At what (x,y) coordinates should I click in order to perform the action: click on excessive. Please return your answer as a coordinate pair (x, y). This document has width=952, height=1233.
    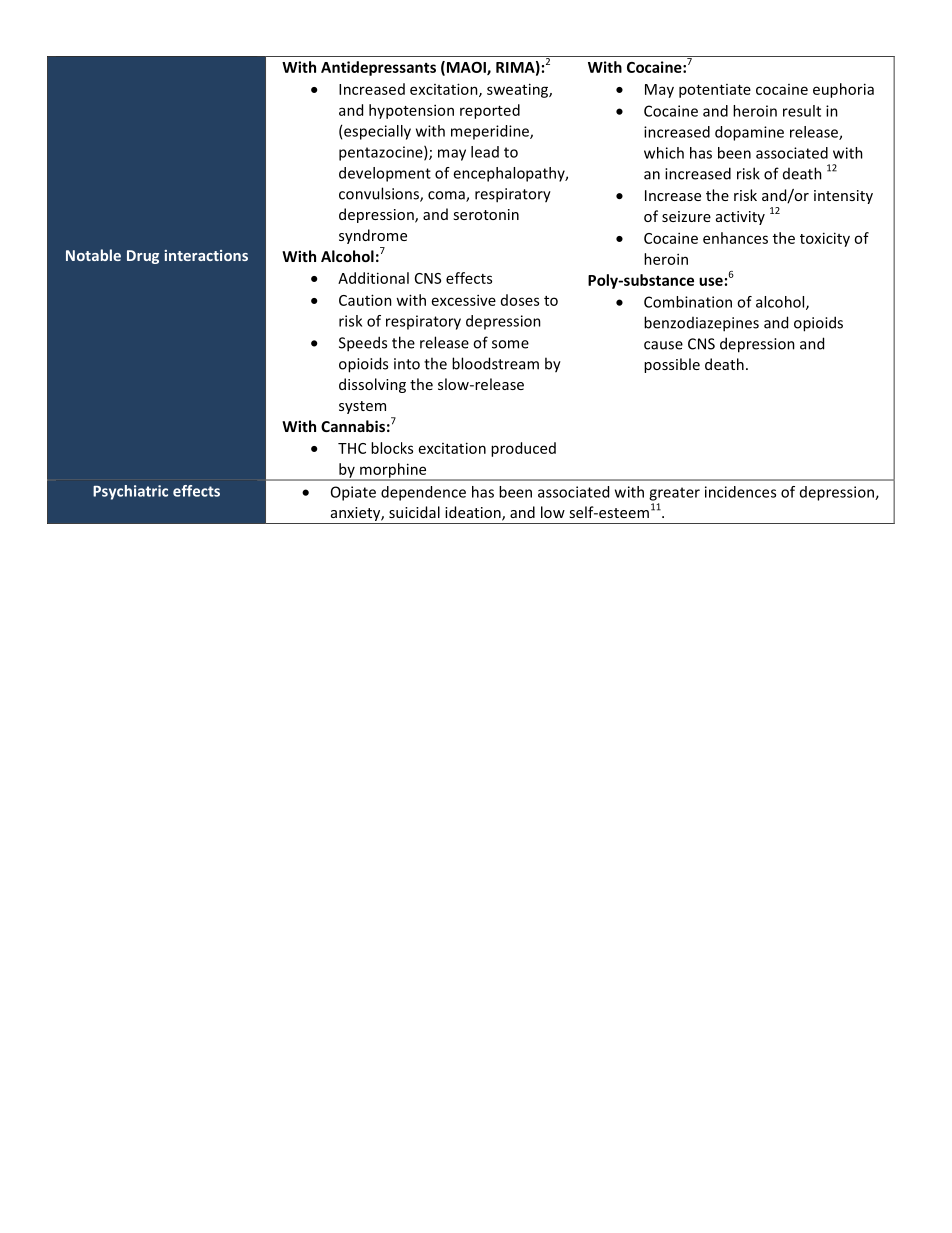
    Looking at the image, I should click on (464, 300).
